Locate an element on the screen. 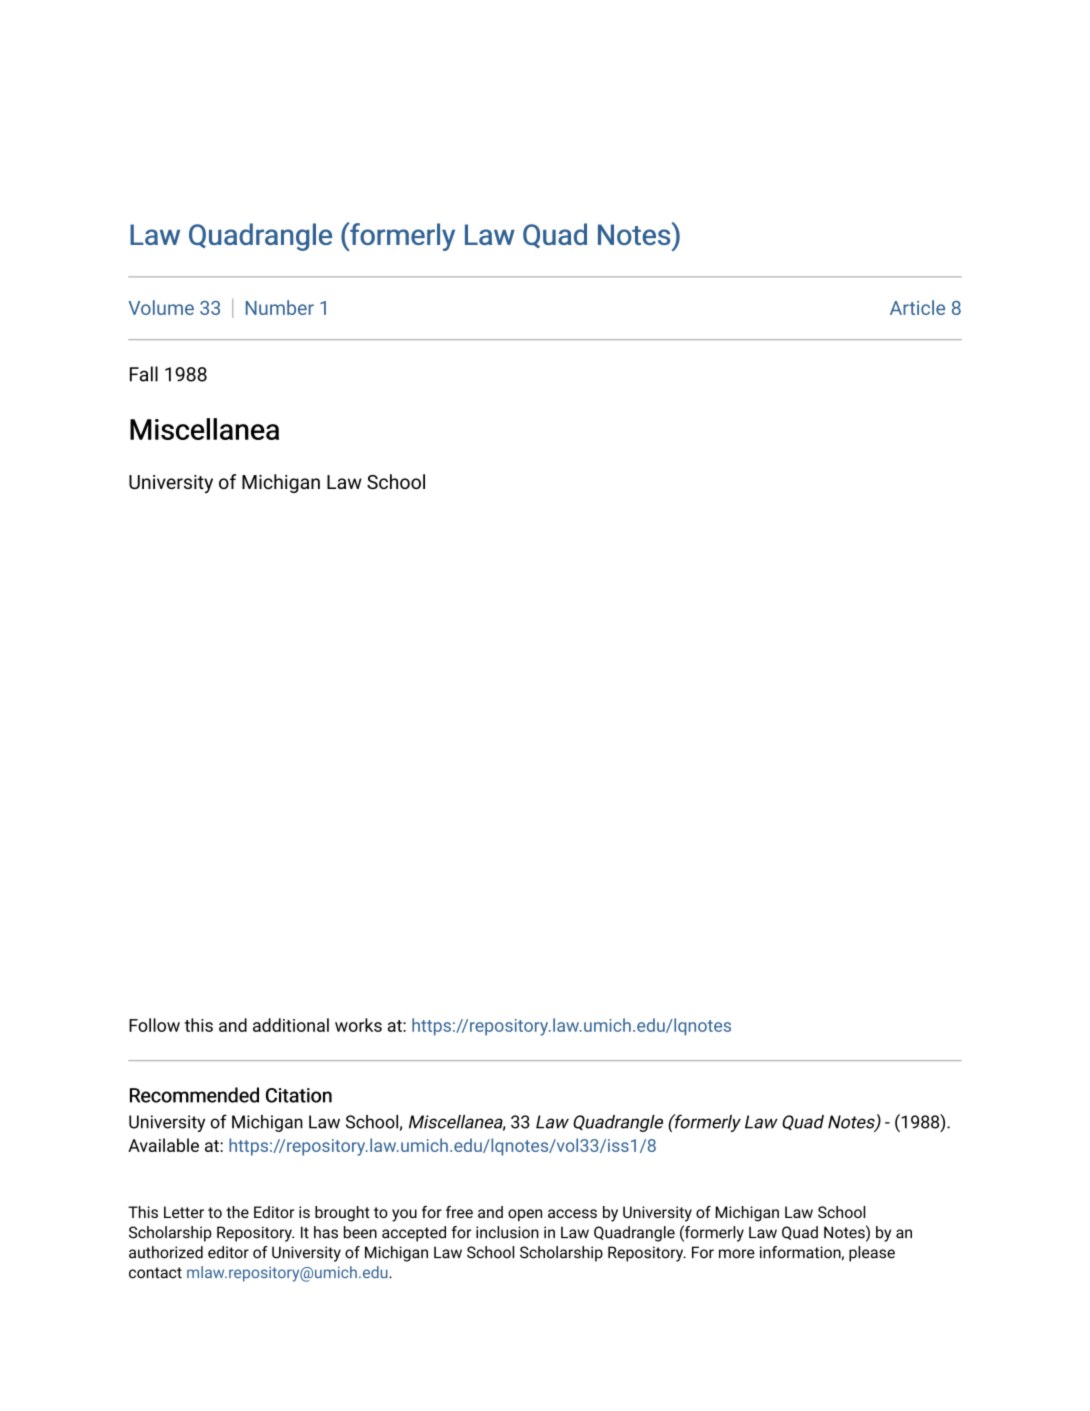 The width and height of the screenshot is (1090, 1411). Volume is located at coordinates (161, 307).
